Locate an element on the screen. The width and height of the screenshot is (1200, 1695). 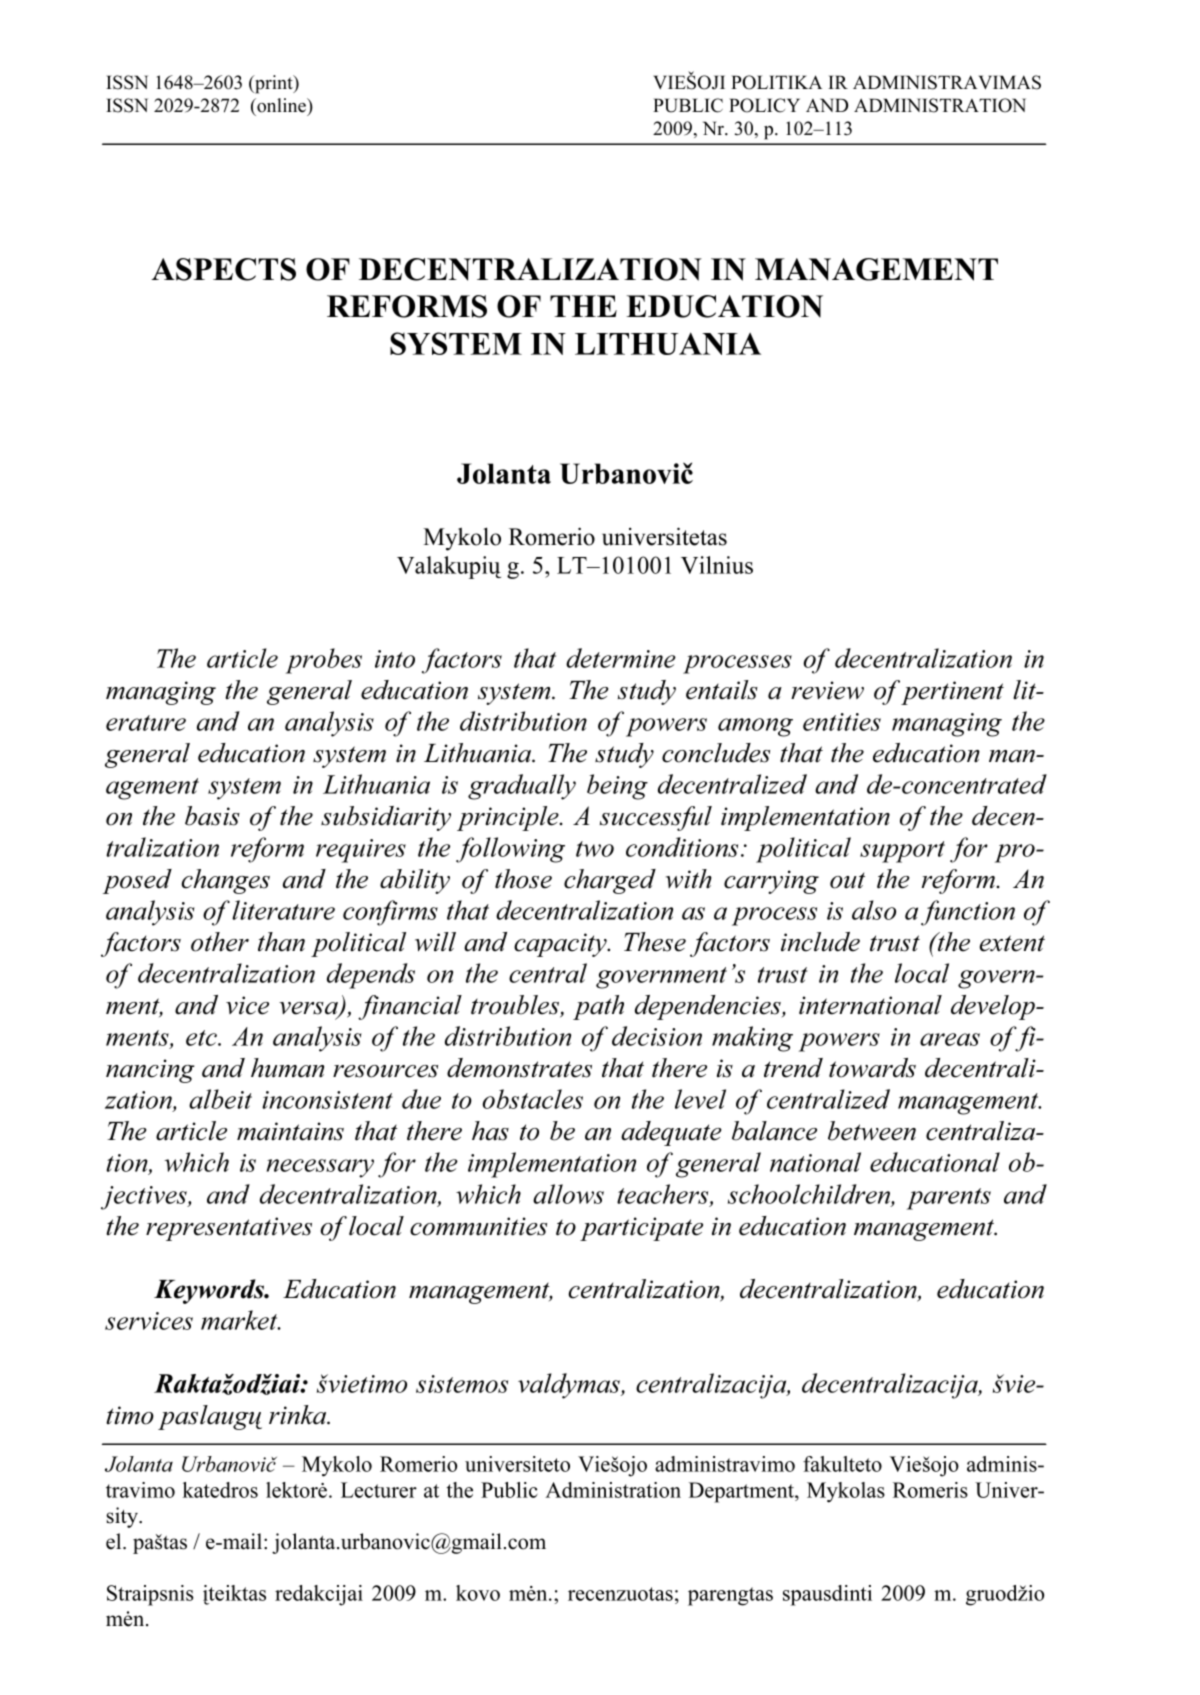
POLITIKA is located at coordinates (776, 82).
